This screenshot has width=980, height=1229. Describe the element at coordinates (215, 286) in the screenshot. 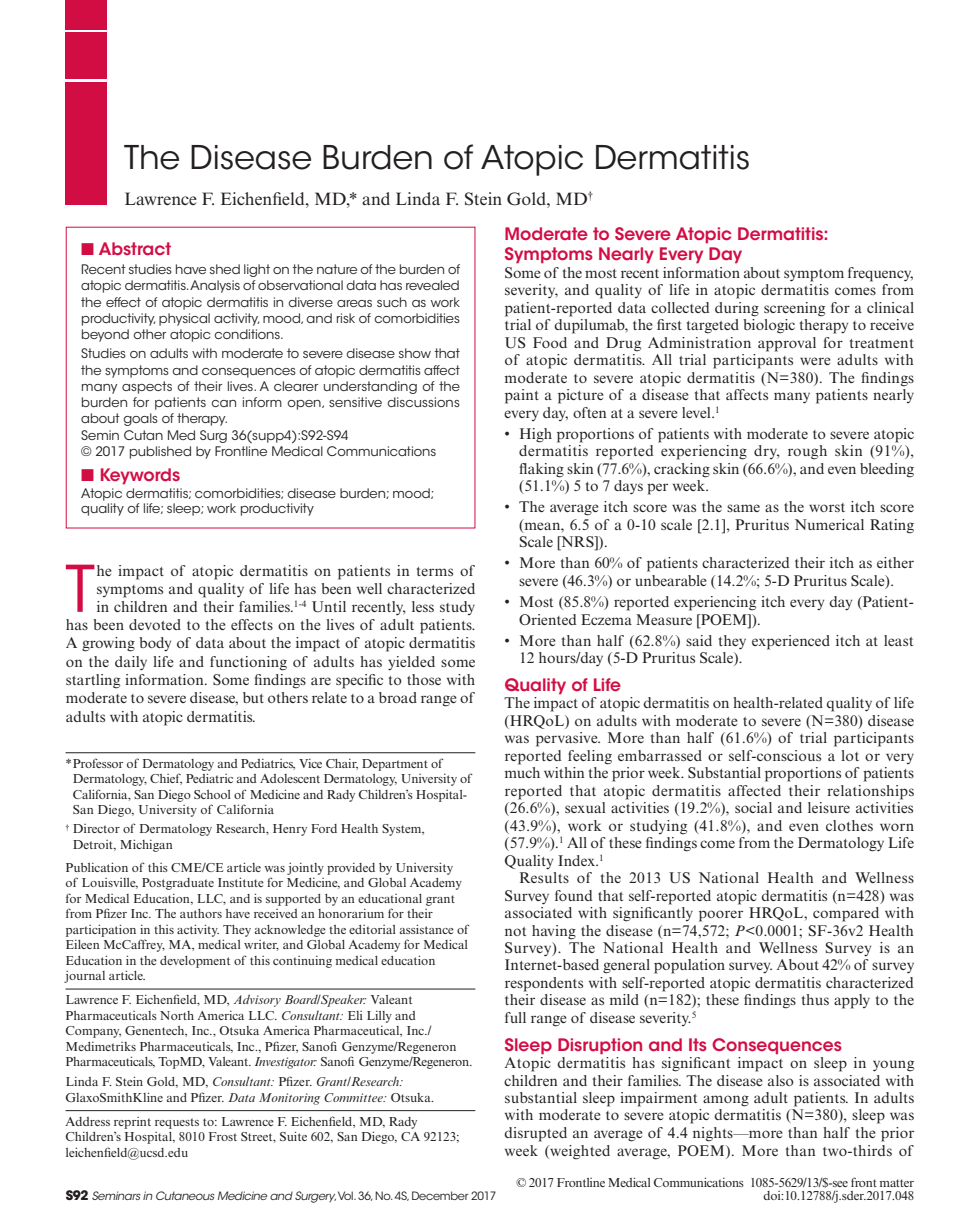

I see `Analysis` at that location.
